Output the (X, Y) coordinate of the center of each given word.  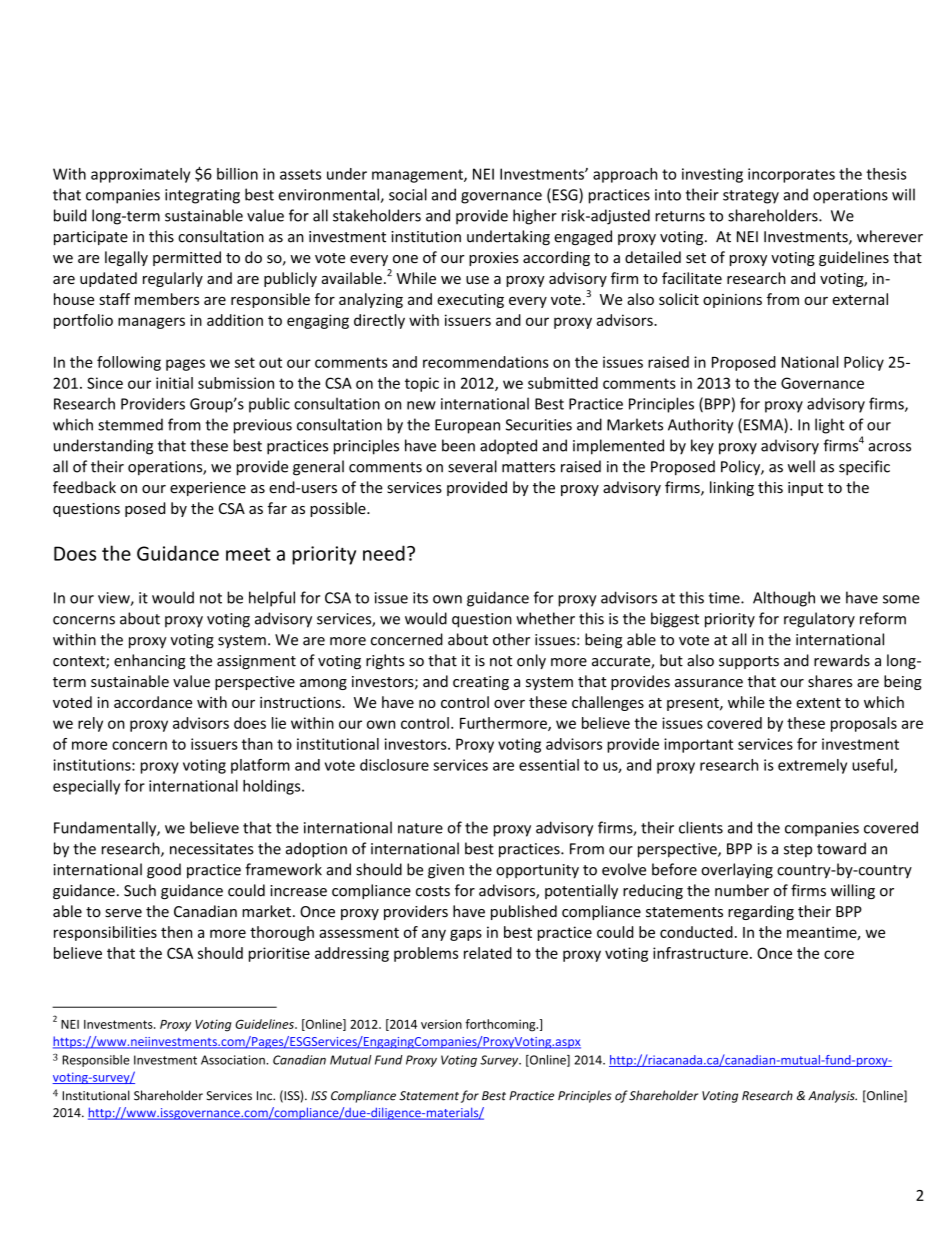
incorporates (791, 175)
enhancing (150, 661)
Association (234, 1060)
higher (535, 217)
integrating (202, 196)
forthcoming (501, 1025)
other (511, 639)
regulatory (819, 620)
